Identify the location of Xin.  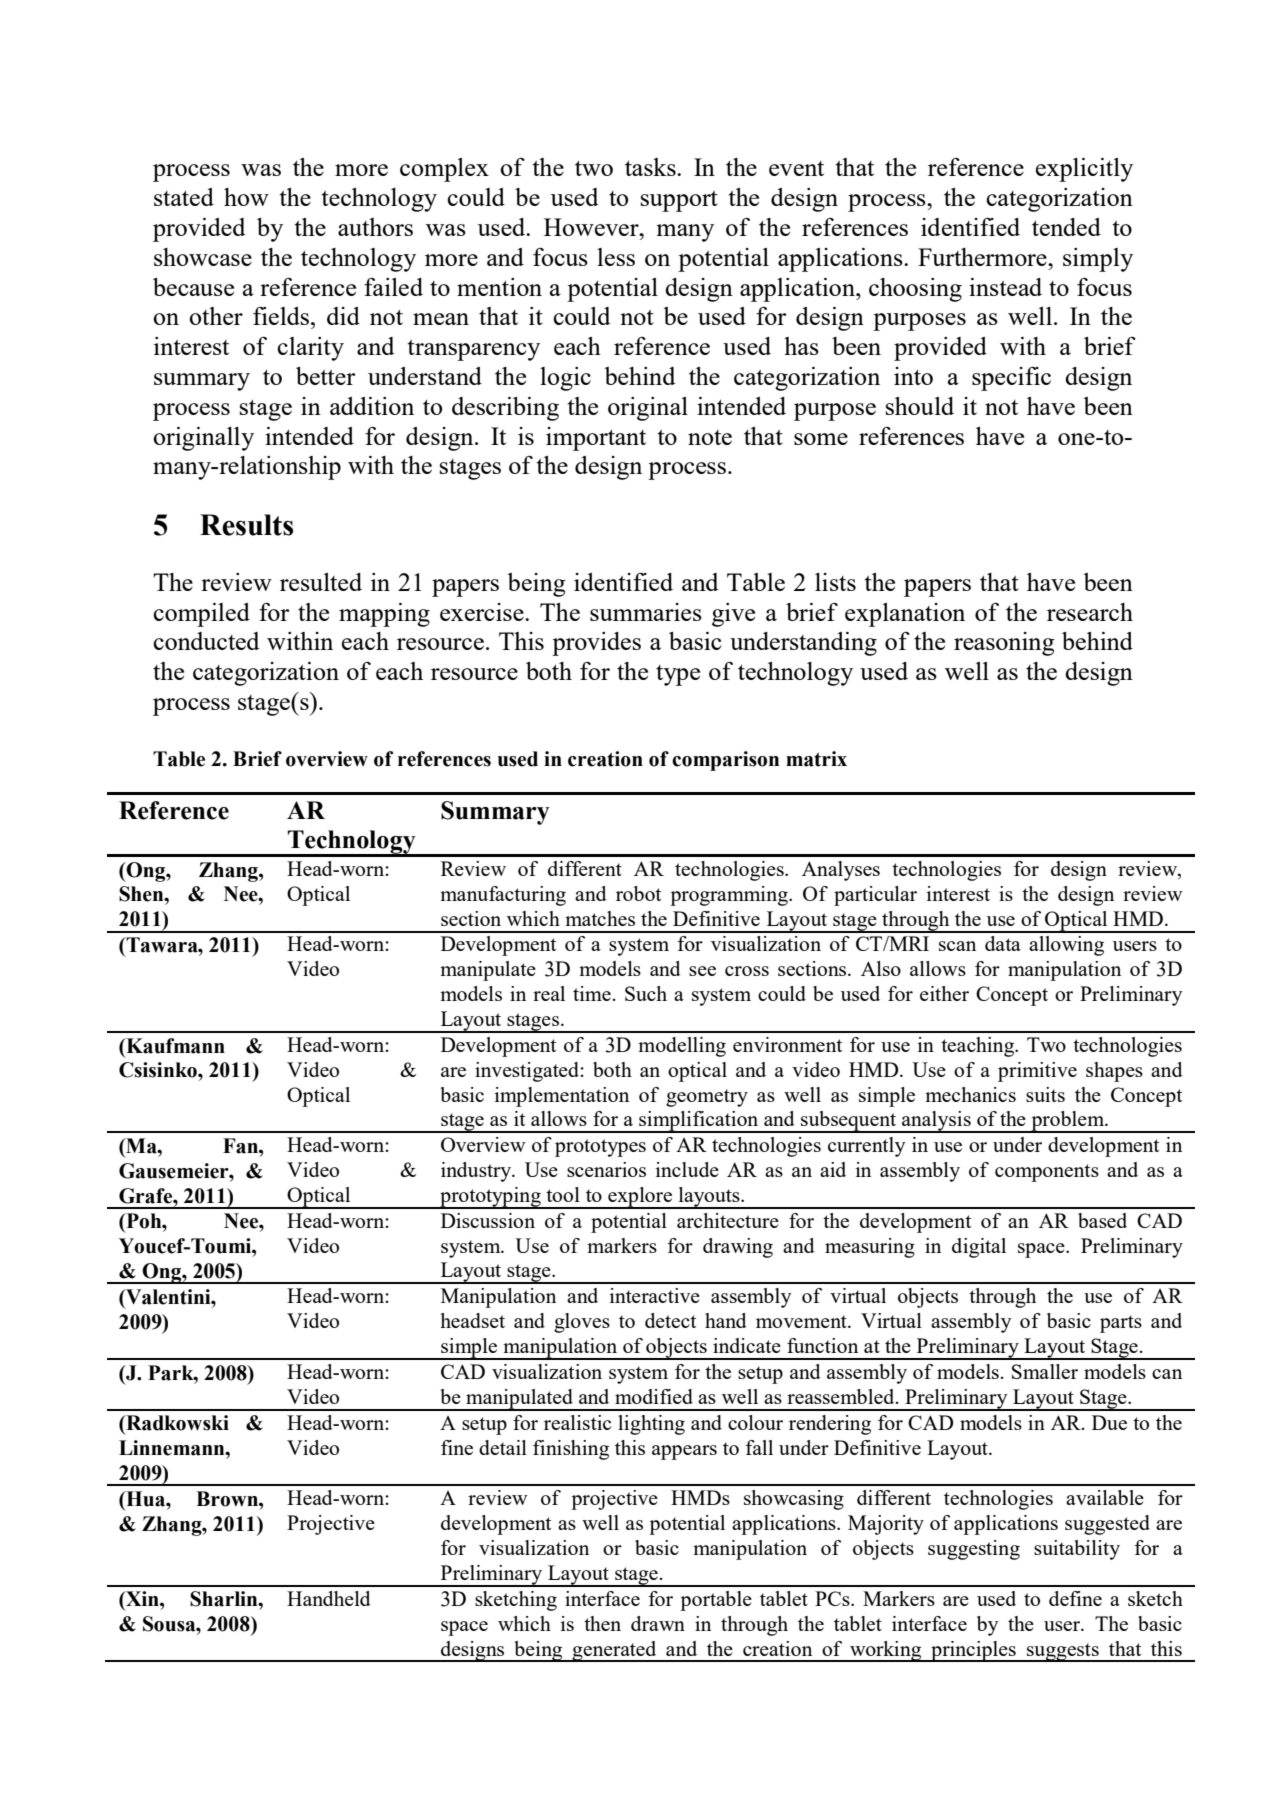
(142, 1598).
